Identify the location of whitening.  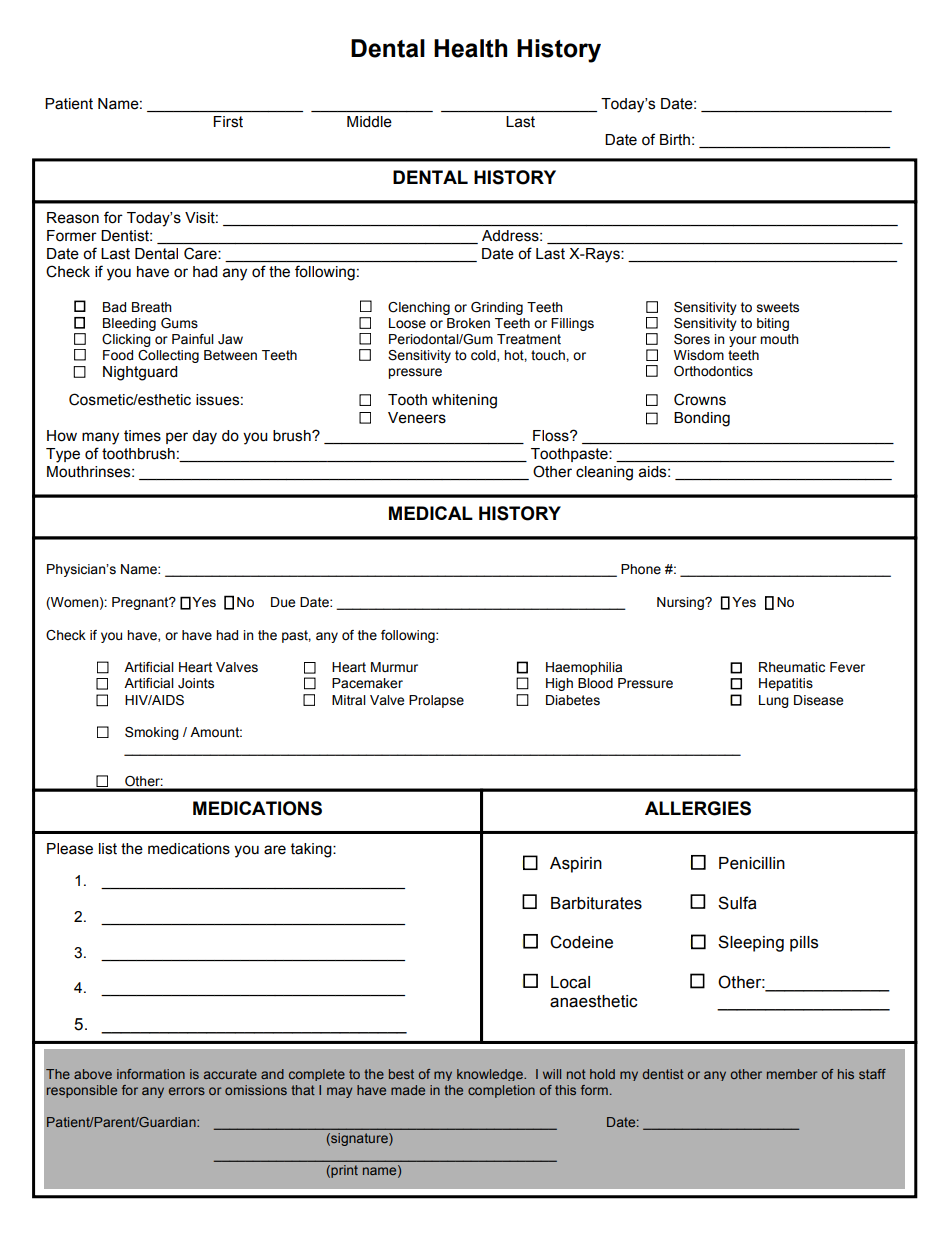
(464, 401).
